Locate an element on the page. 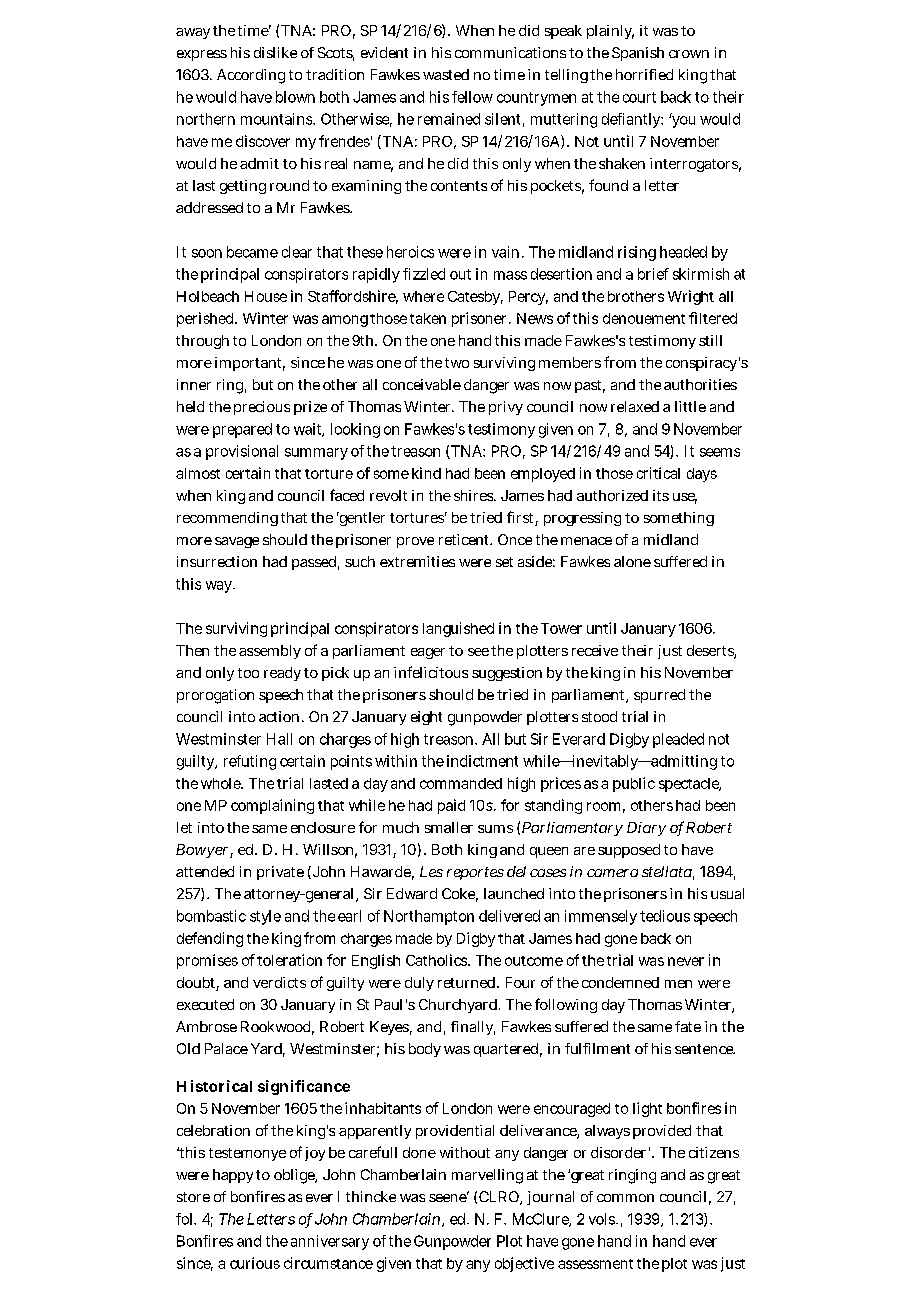 This page has width=924, height=1308. spurred is located at coordinates (659, 696).
